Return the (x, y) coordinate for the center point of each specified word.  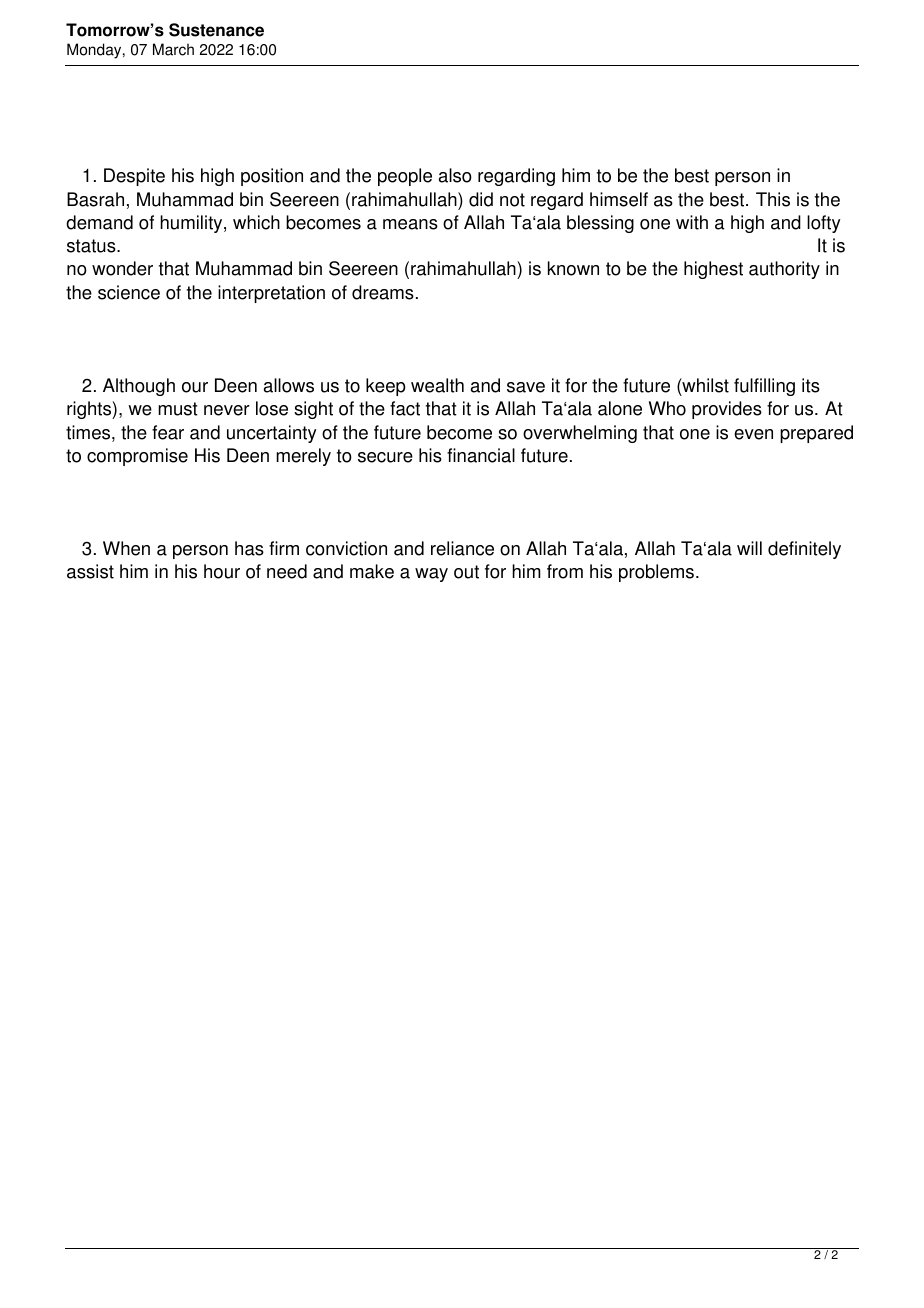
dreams (383, 292)
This (773, 199)
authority (784, 270)
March (173, 49)
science (129, 292)
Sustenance (216, 30)
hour (222, 571)
